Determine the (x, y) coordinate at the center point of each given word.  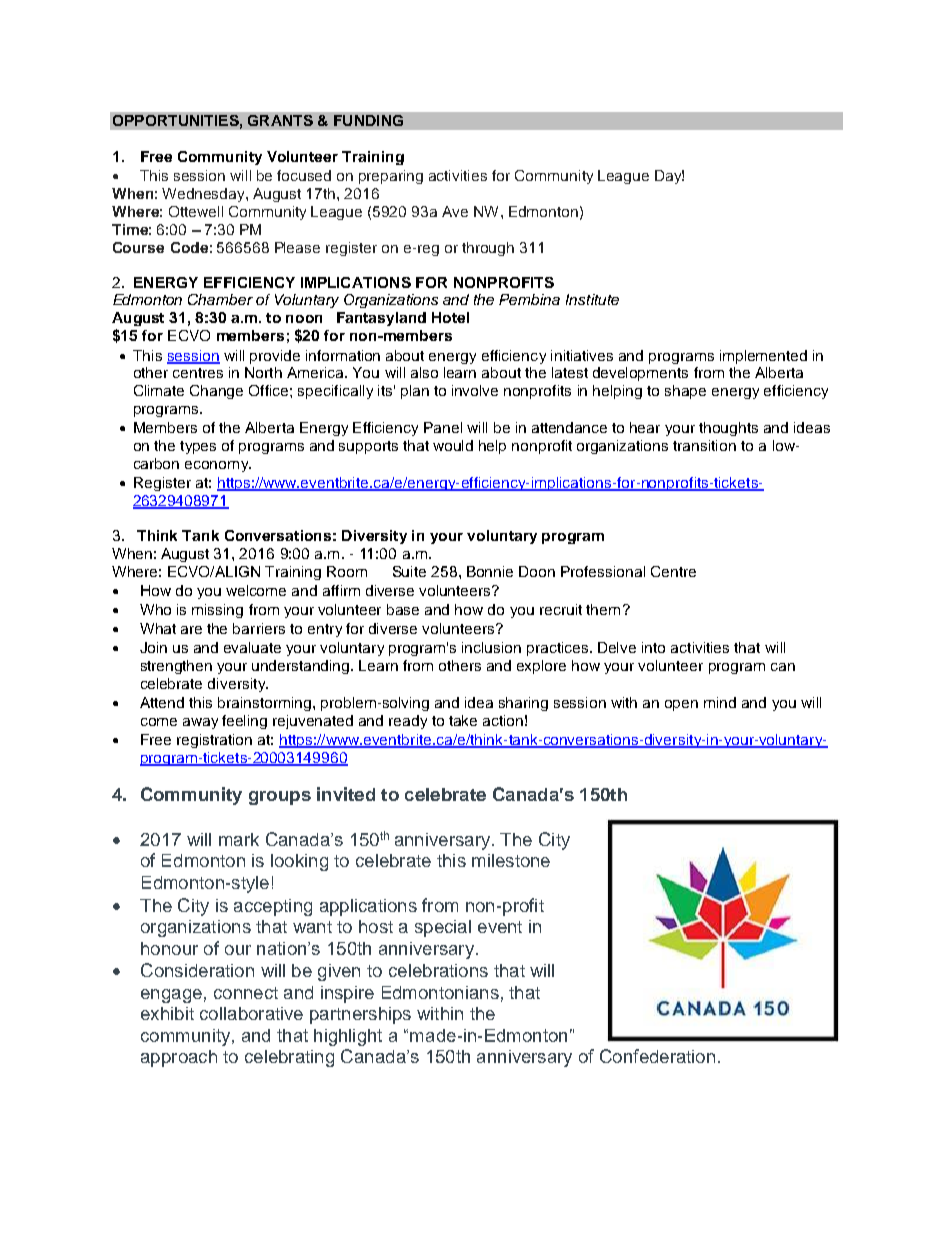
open (681, 705)
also (424, 372)
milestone (511, 860)
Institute (592, 299)
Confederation (657, 1056)
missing (217, 611)
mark (239, 839)
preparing (391, 177)
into (653, 647)
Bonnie (490, 571)
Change (216, 392)
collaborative (251, 1013)
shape (685, 392)
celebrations (438, 970)
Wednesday (204, 195)
